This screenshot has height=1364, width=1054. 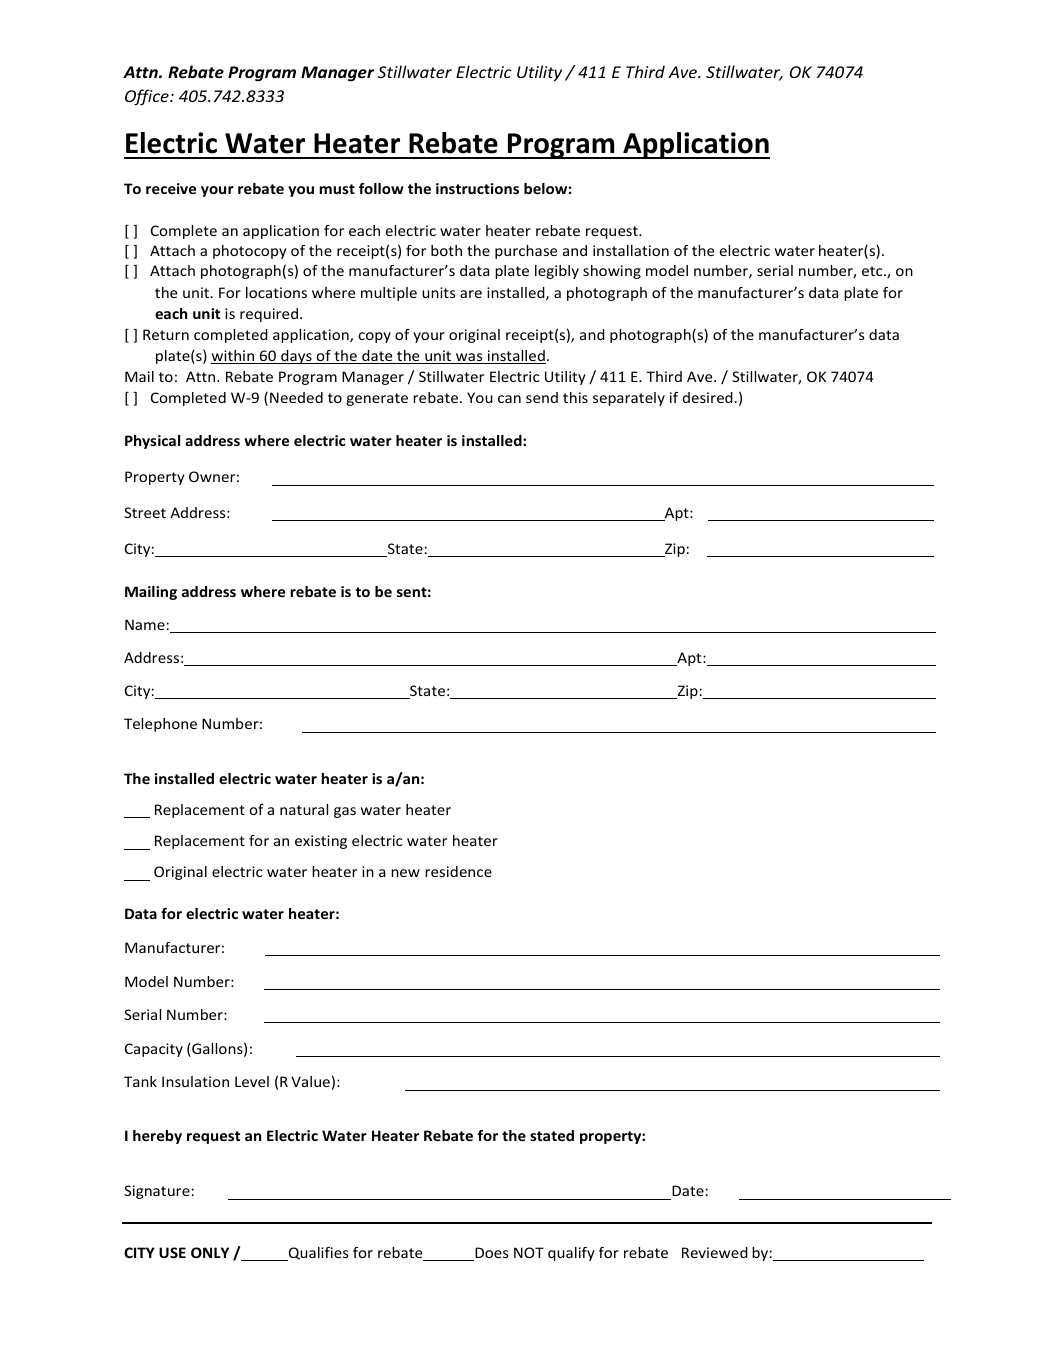 What do you see at coordinates (708, 397) in the screenshot?
I see `desired` at bounding box center [708, 397].
